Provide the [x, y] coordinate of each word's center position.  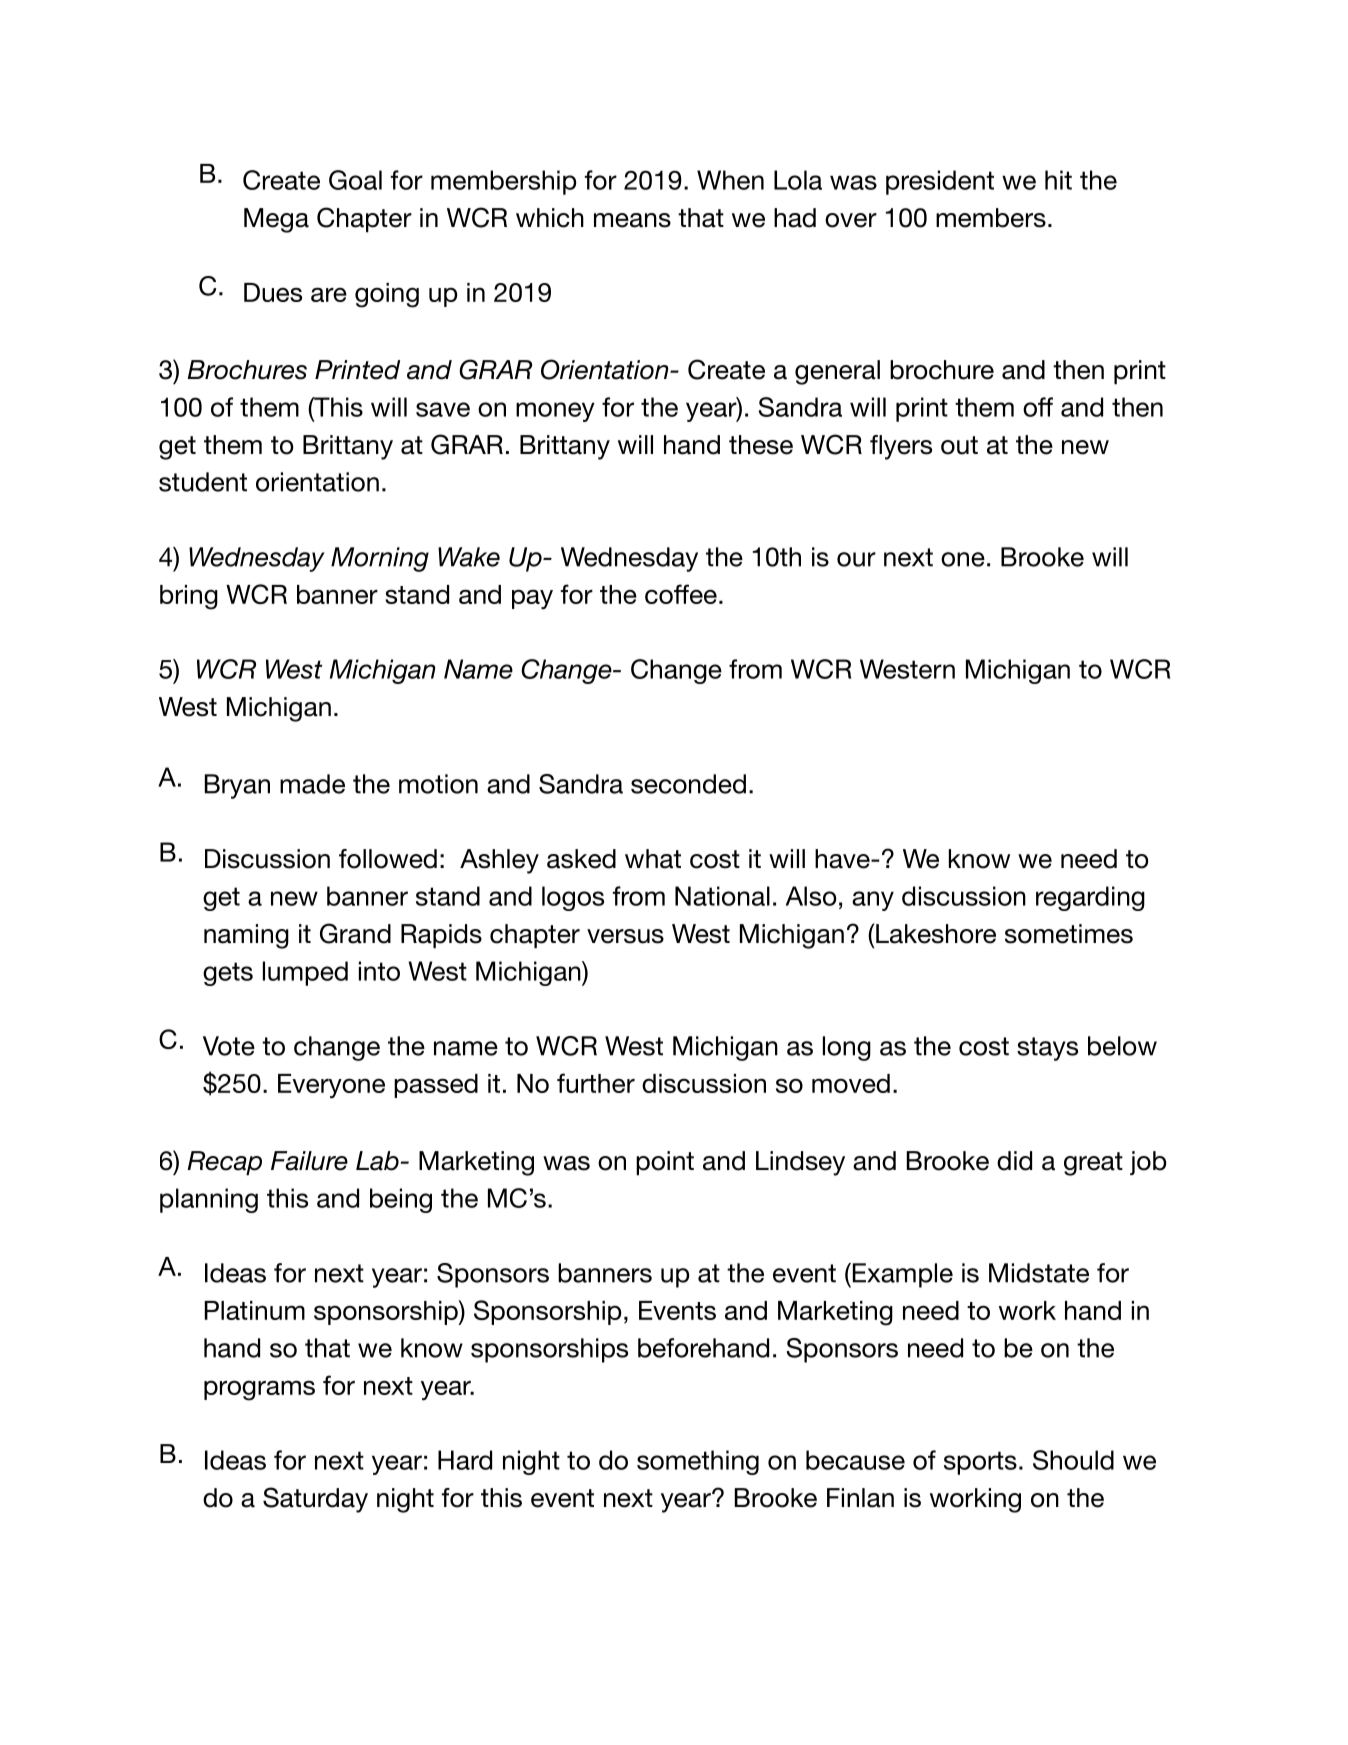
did [1014, 1161]
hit [1058, 180]
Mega [276, 220]
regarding [1090, 898]
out [959, 445]
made [312, 784]
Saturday [315, 1500]
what [653, 859]
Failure [309, 1161]
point [665, 1163]
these [761, 445]
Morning [380, 559]
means [632, 220]
